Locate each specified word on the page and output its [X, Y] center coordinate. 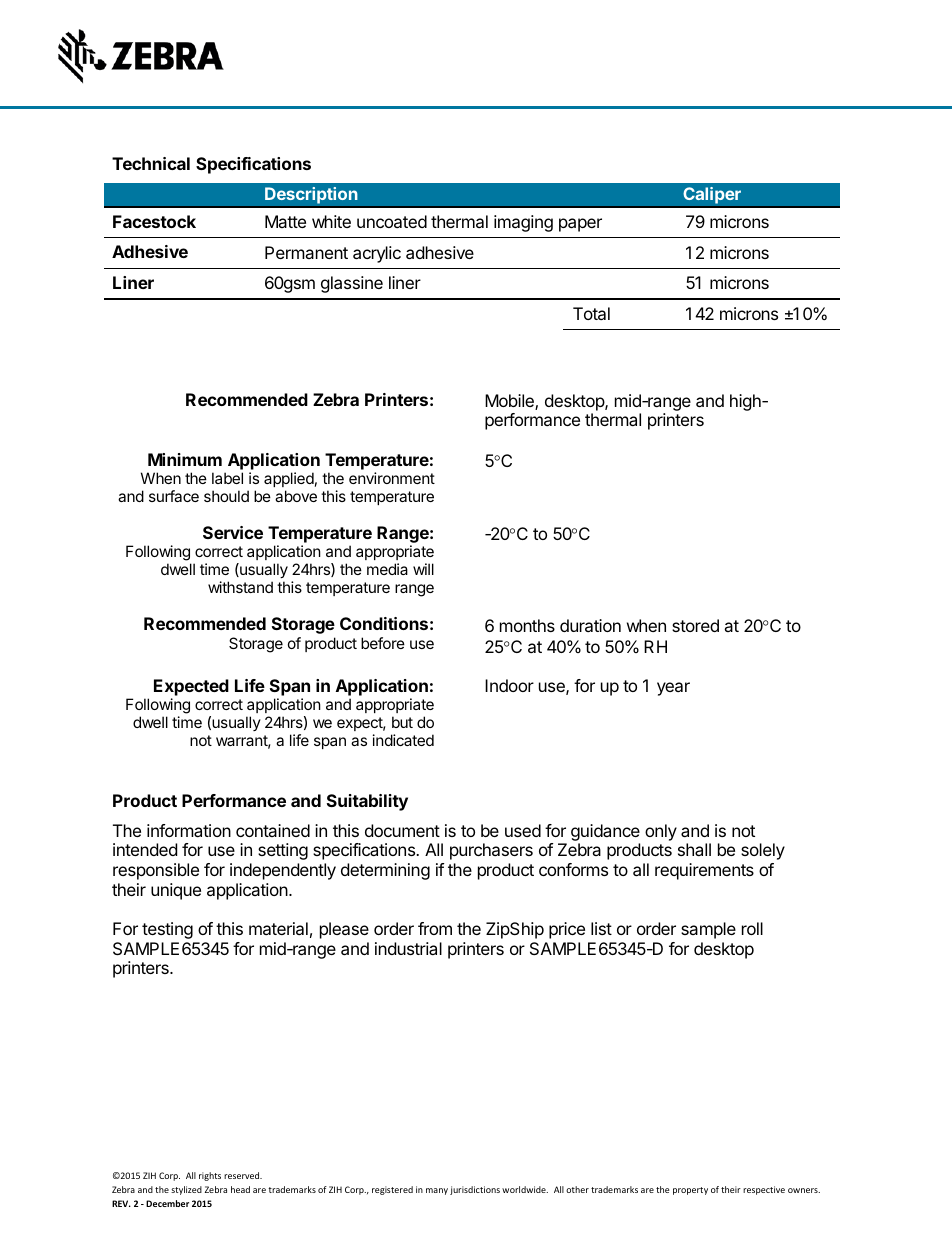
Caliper [712, 195]
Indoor [509, 685]
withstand [240, 587]
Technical [151, 163]
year [673, 689]
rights [210, 1176]
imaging [523, 223]
